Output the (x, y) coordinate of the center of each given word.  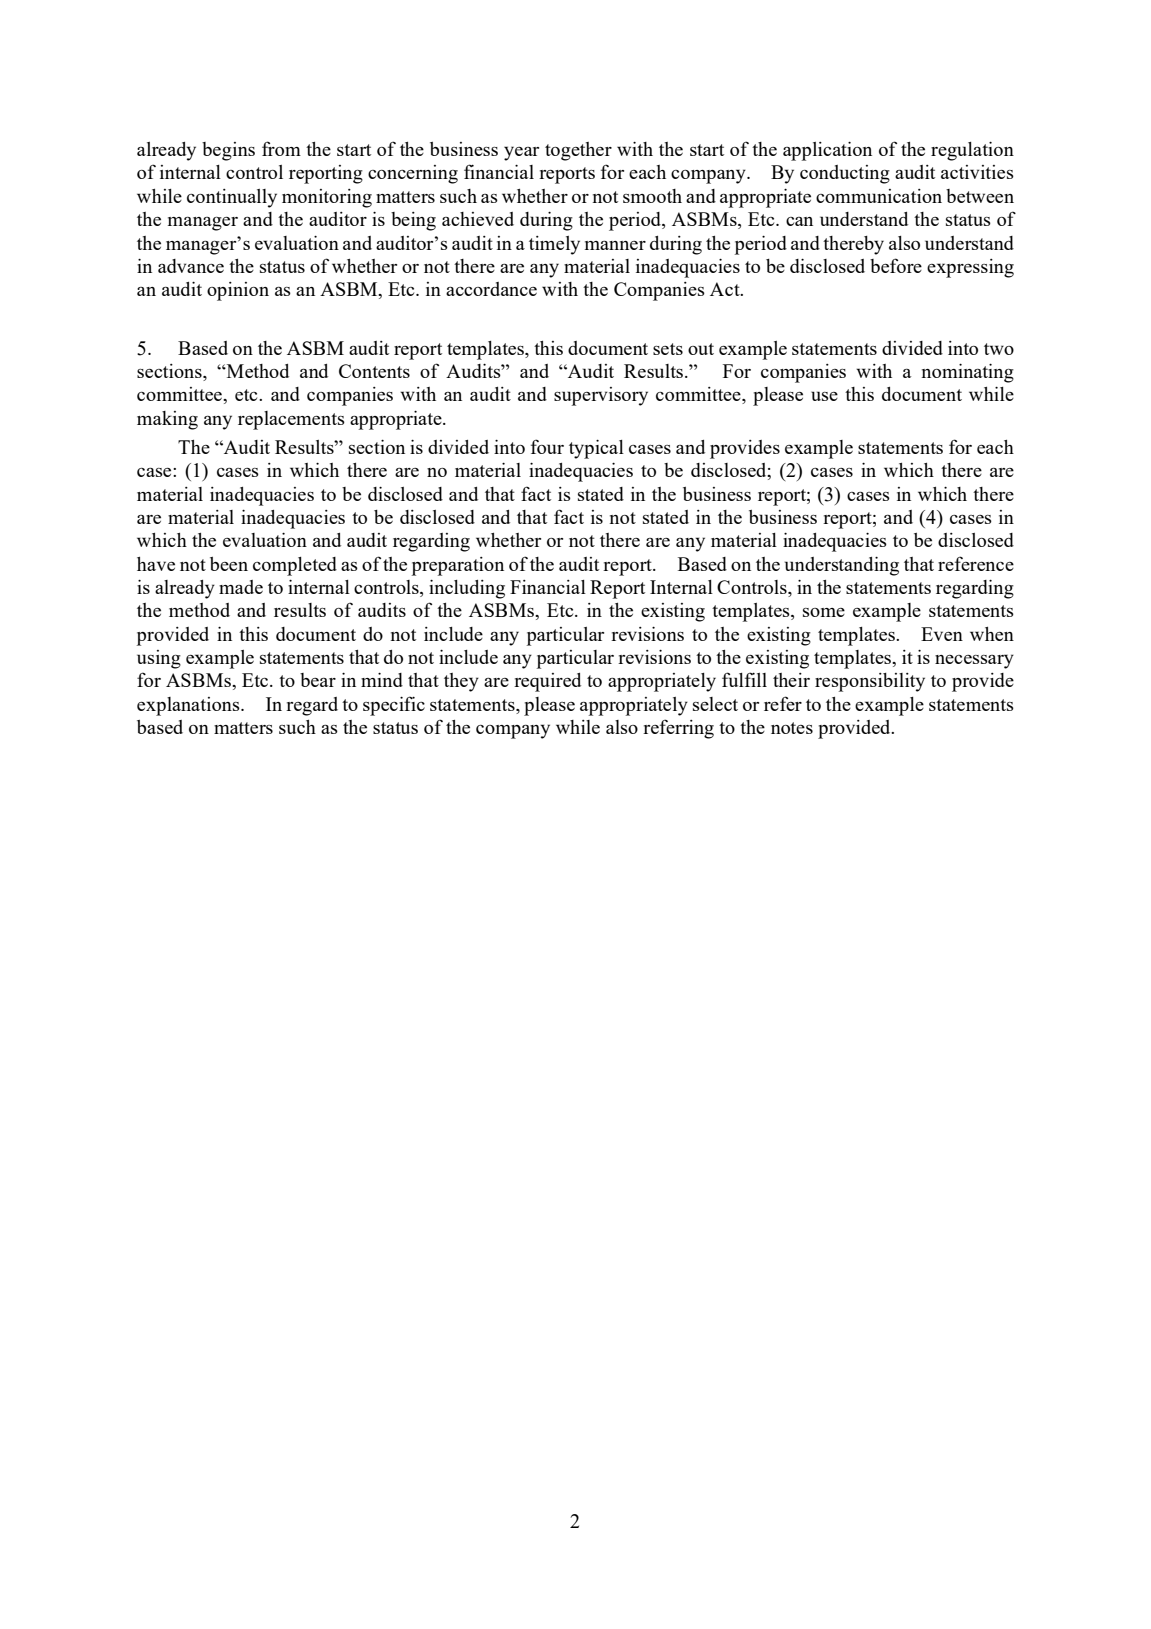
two (999, 349)
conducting (845, 174)
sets (668, 349)
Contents (374, 371)
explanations (189, 706)
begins (228, 151)
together (578, 151)
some (824, 612)
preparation (458, 566)
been (229, 564)
